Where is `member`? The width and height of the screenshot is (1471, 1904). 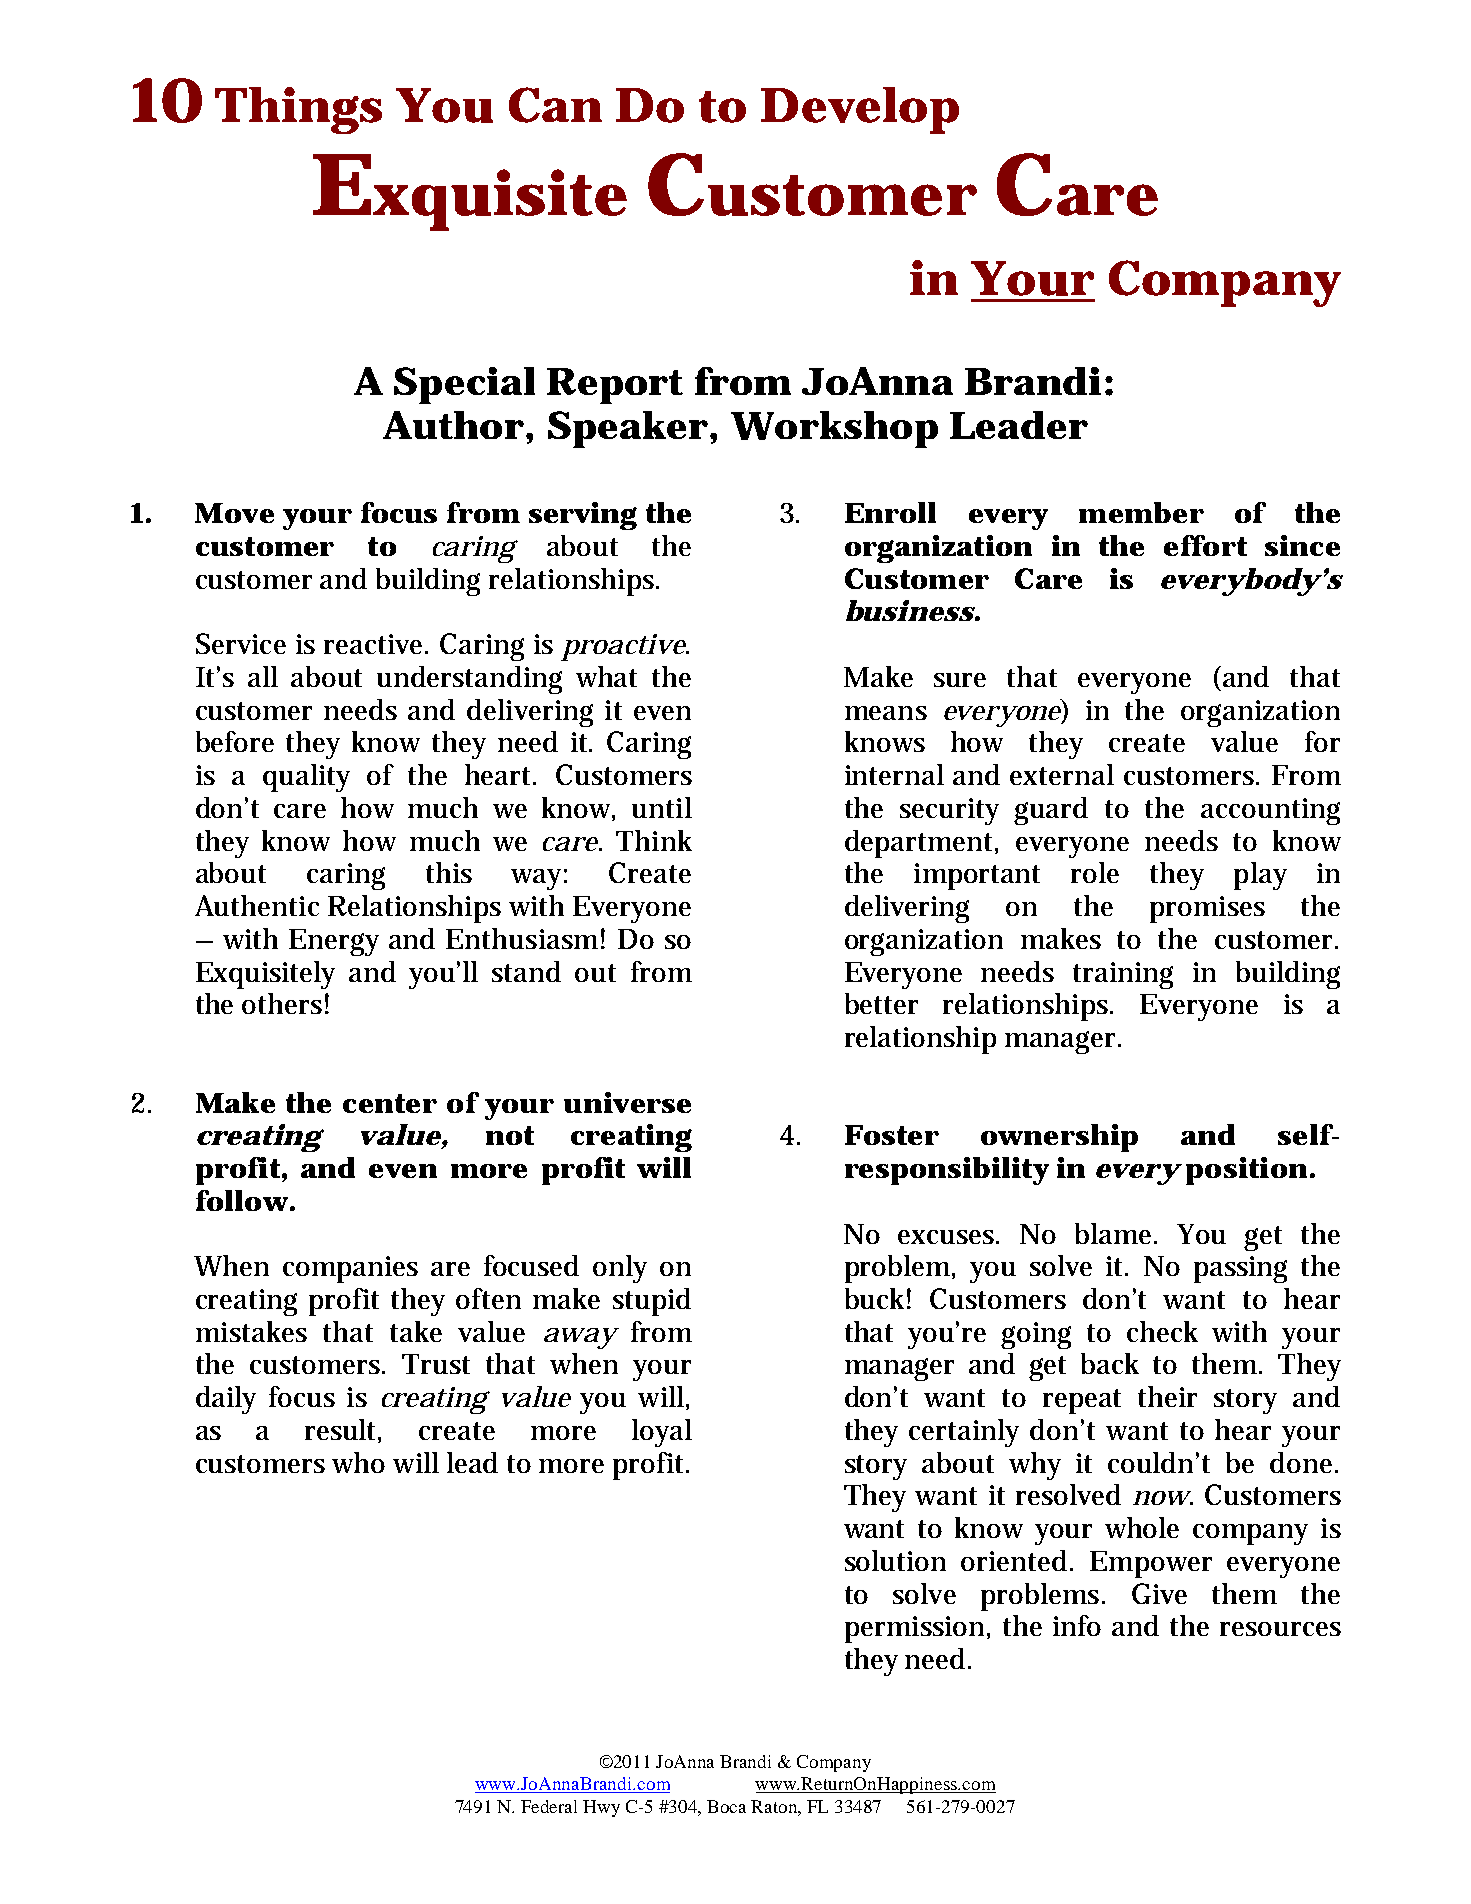
member is located at coordinates (1141, 512).
